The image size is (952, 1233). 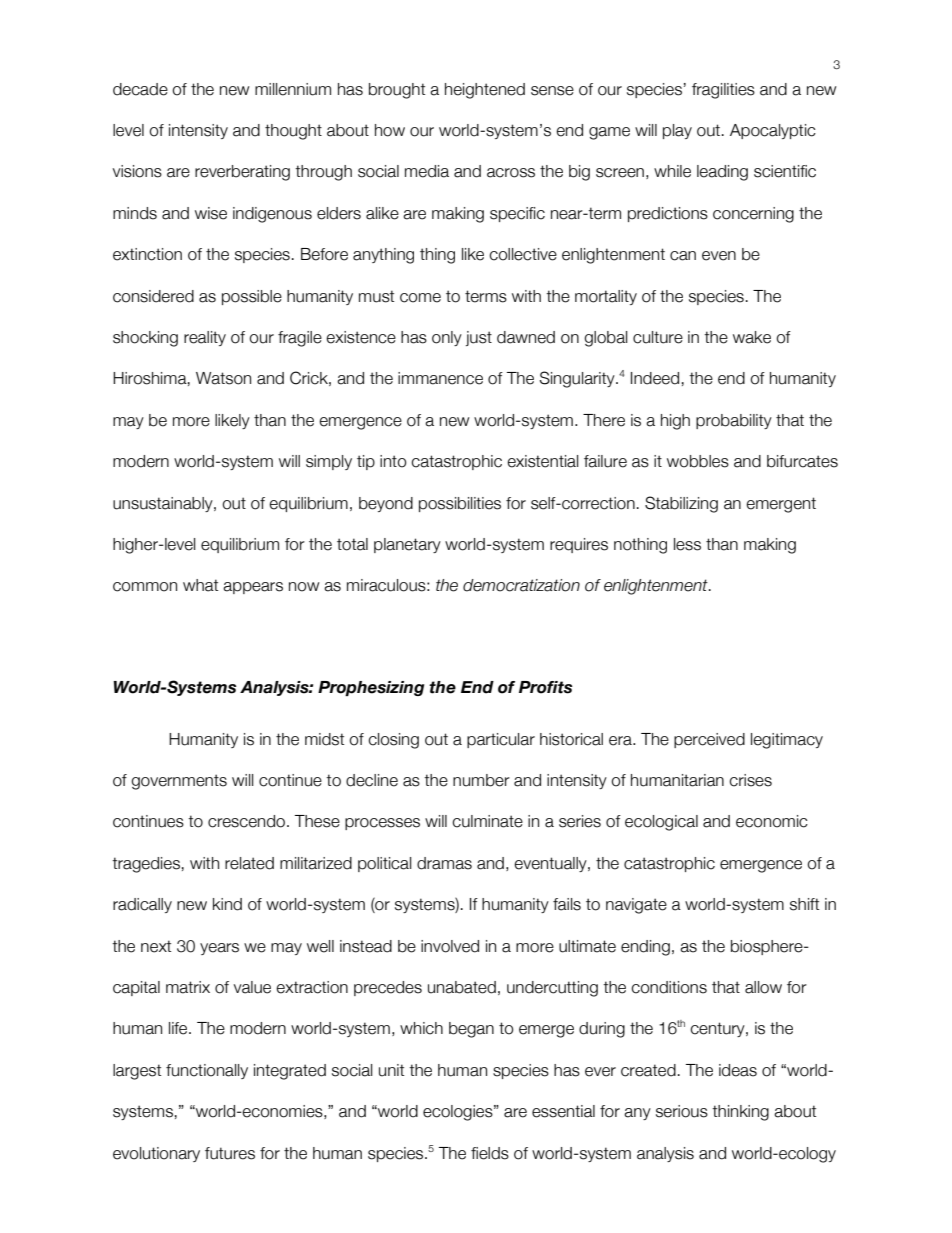 What do you see at coordinates (179, 782) in the image?
I see `governments` at bounding box center [179, 782].
